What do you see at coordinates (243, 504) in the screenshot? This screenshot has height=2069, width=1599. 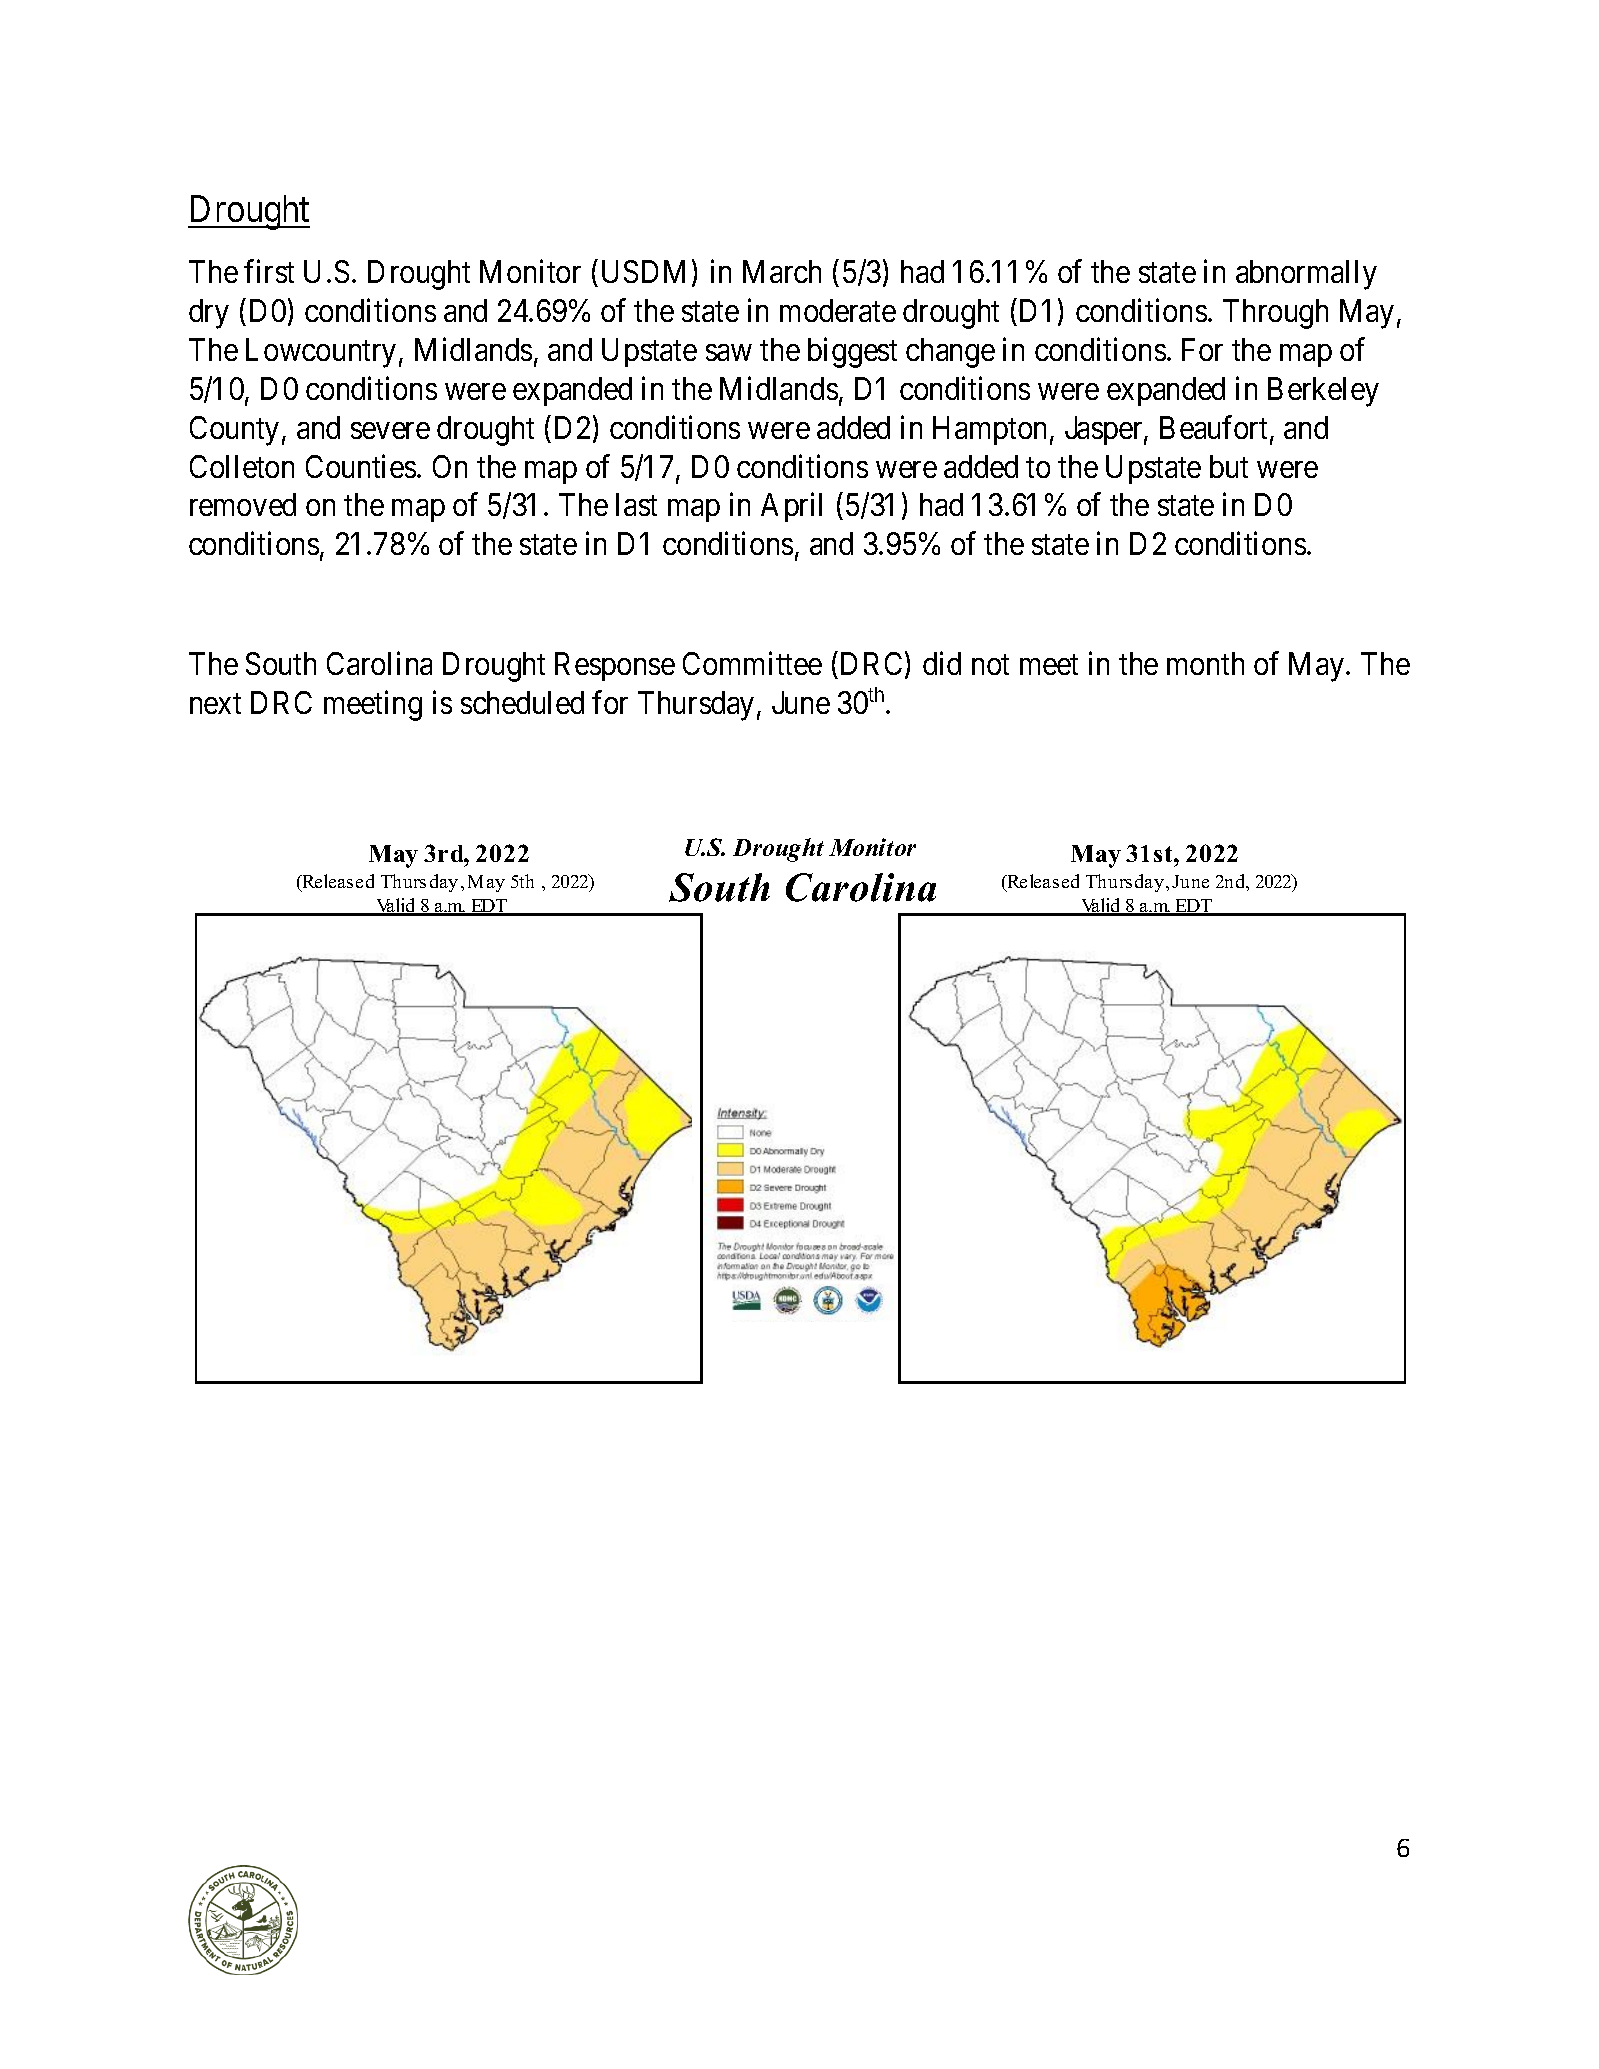 I see `removed` at bounding box center [243, 504].
